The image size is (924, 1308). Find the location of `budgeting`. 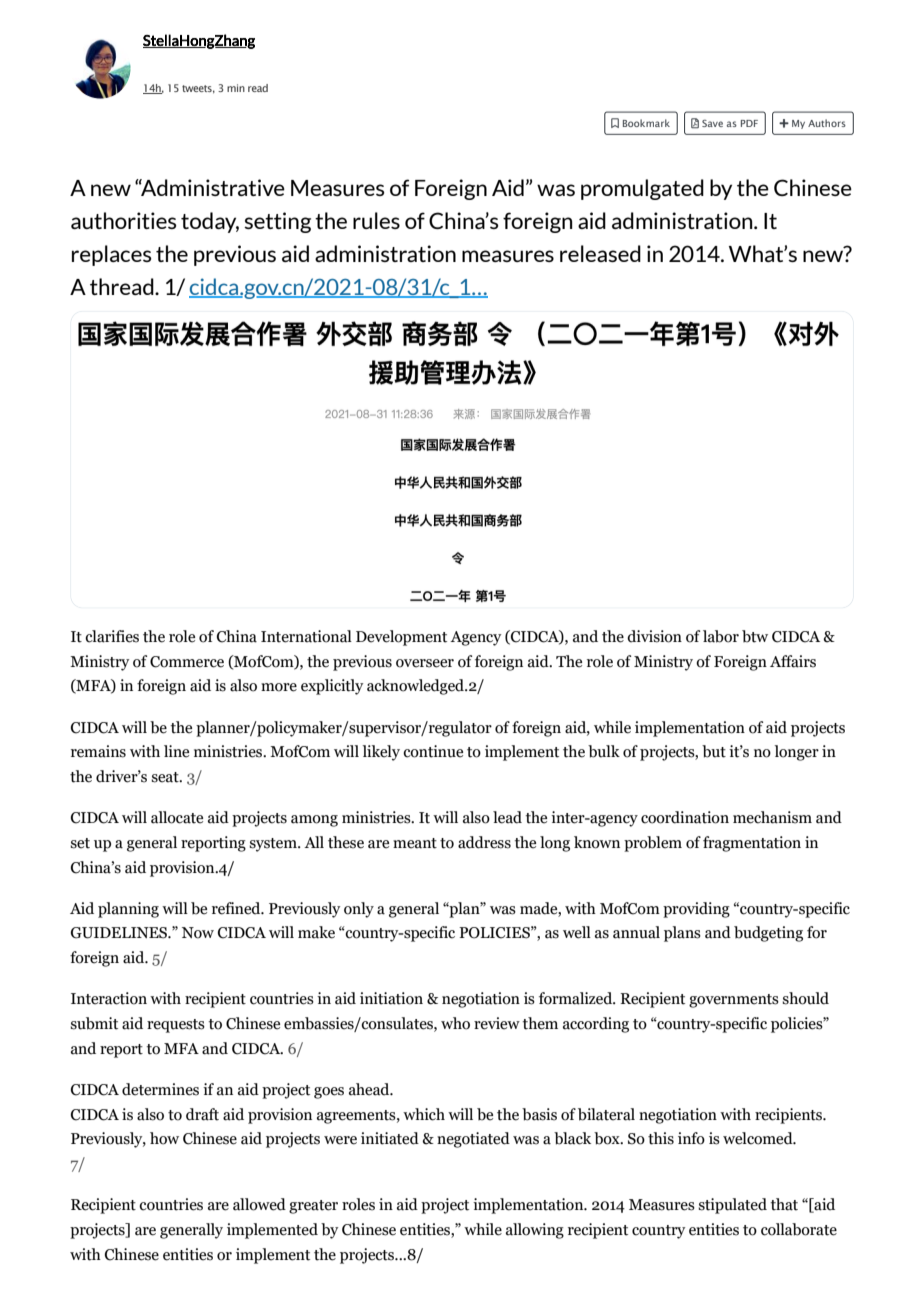

budgeting is located at coordinates (768, 934).
